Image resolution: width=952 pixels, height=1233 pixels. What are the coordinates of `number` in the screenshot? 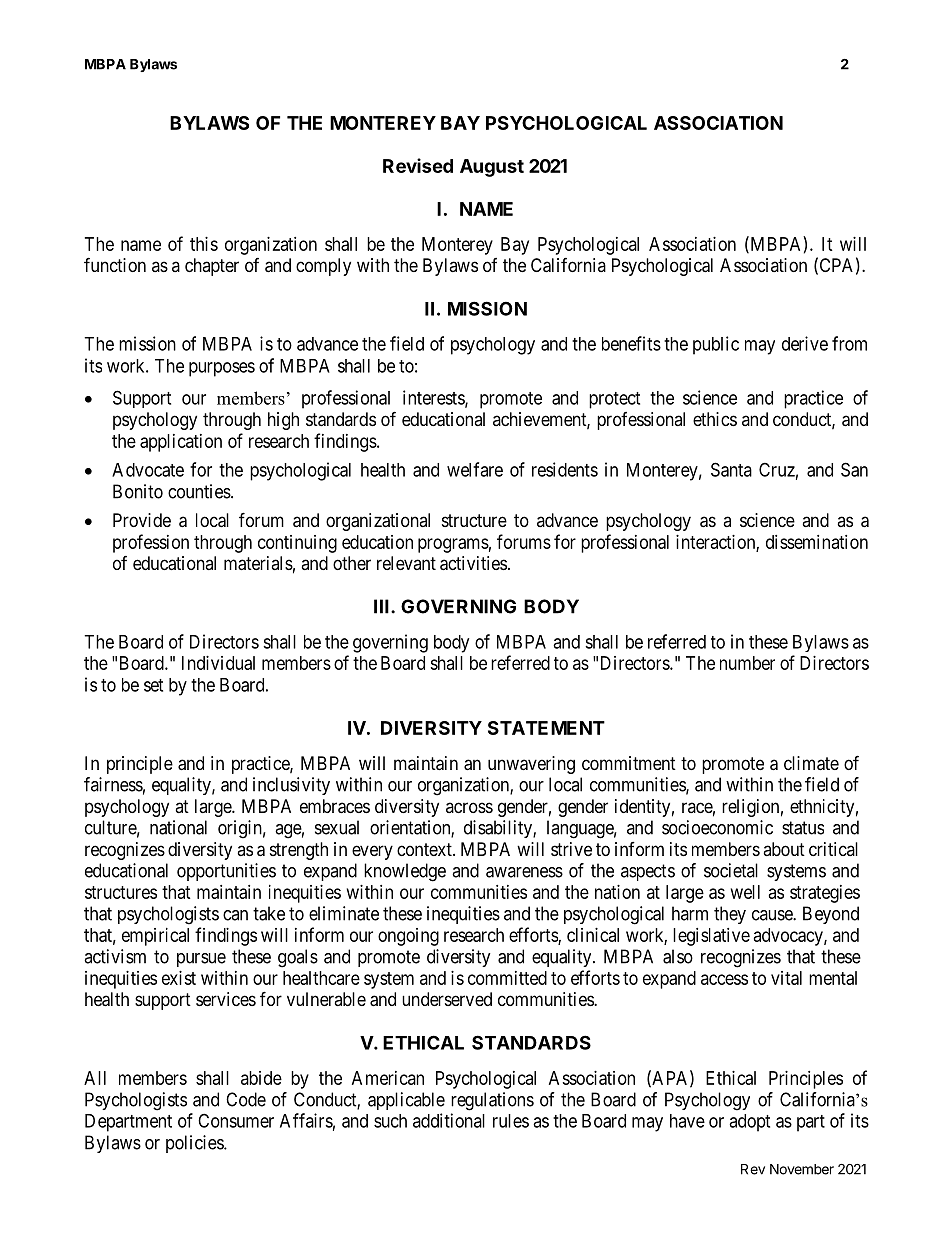 It's located at (747, 663).
